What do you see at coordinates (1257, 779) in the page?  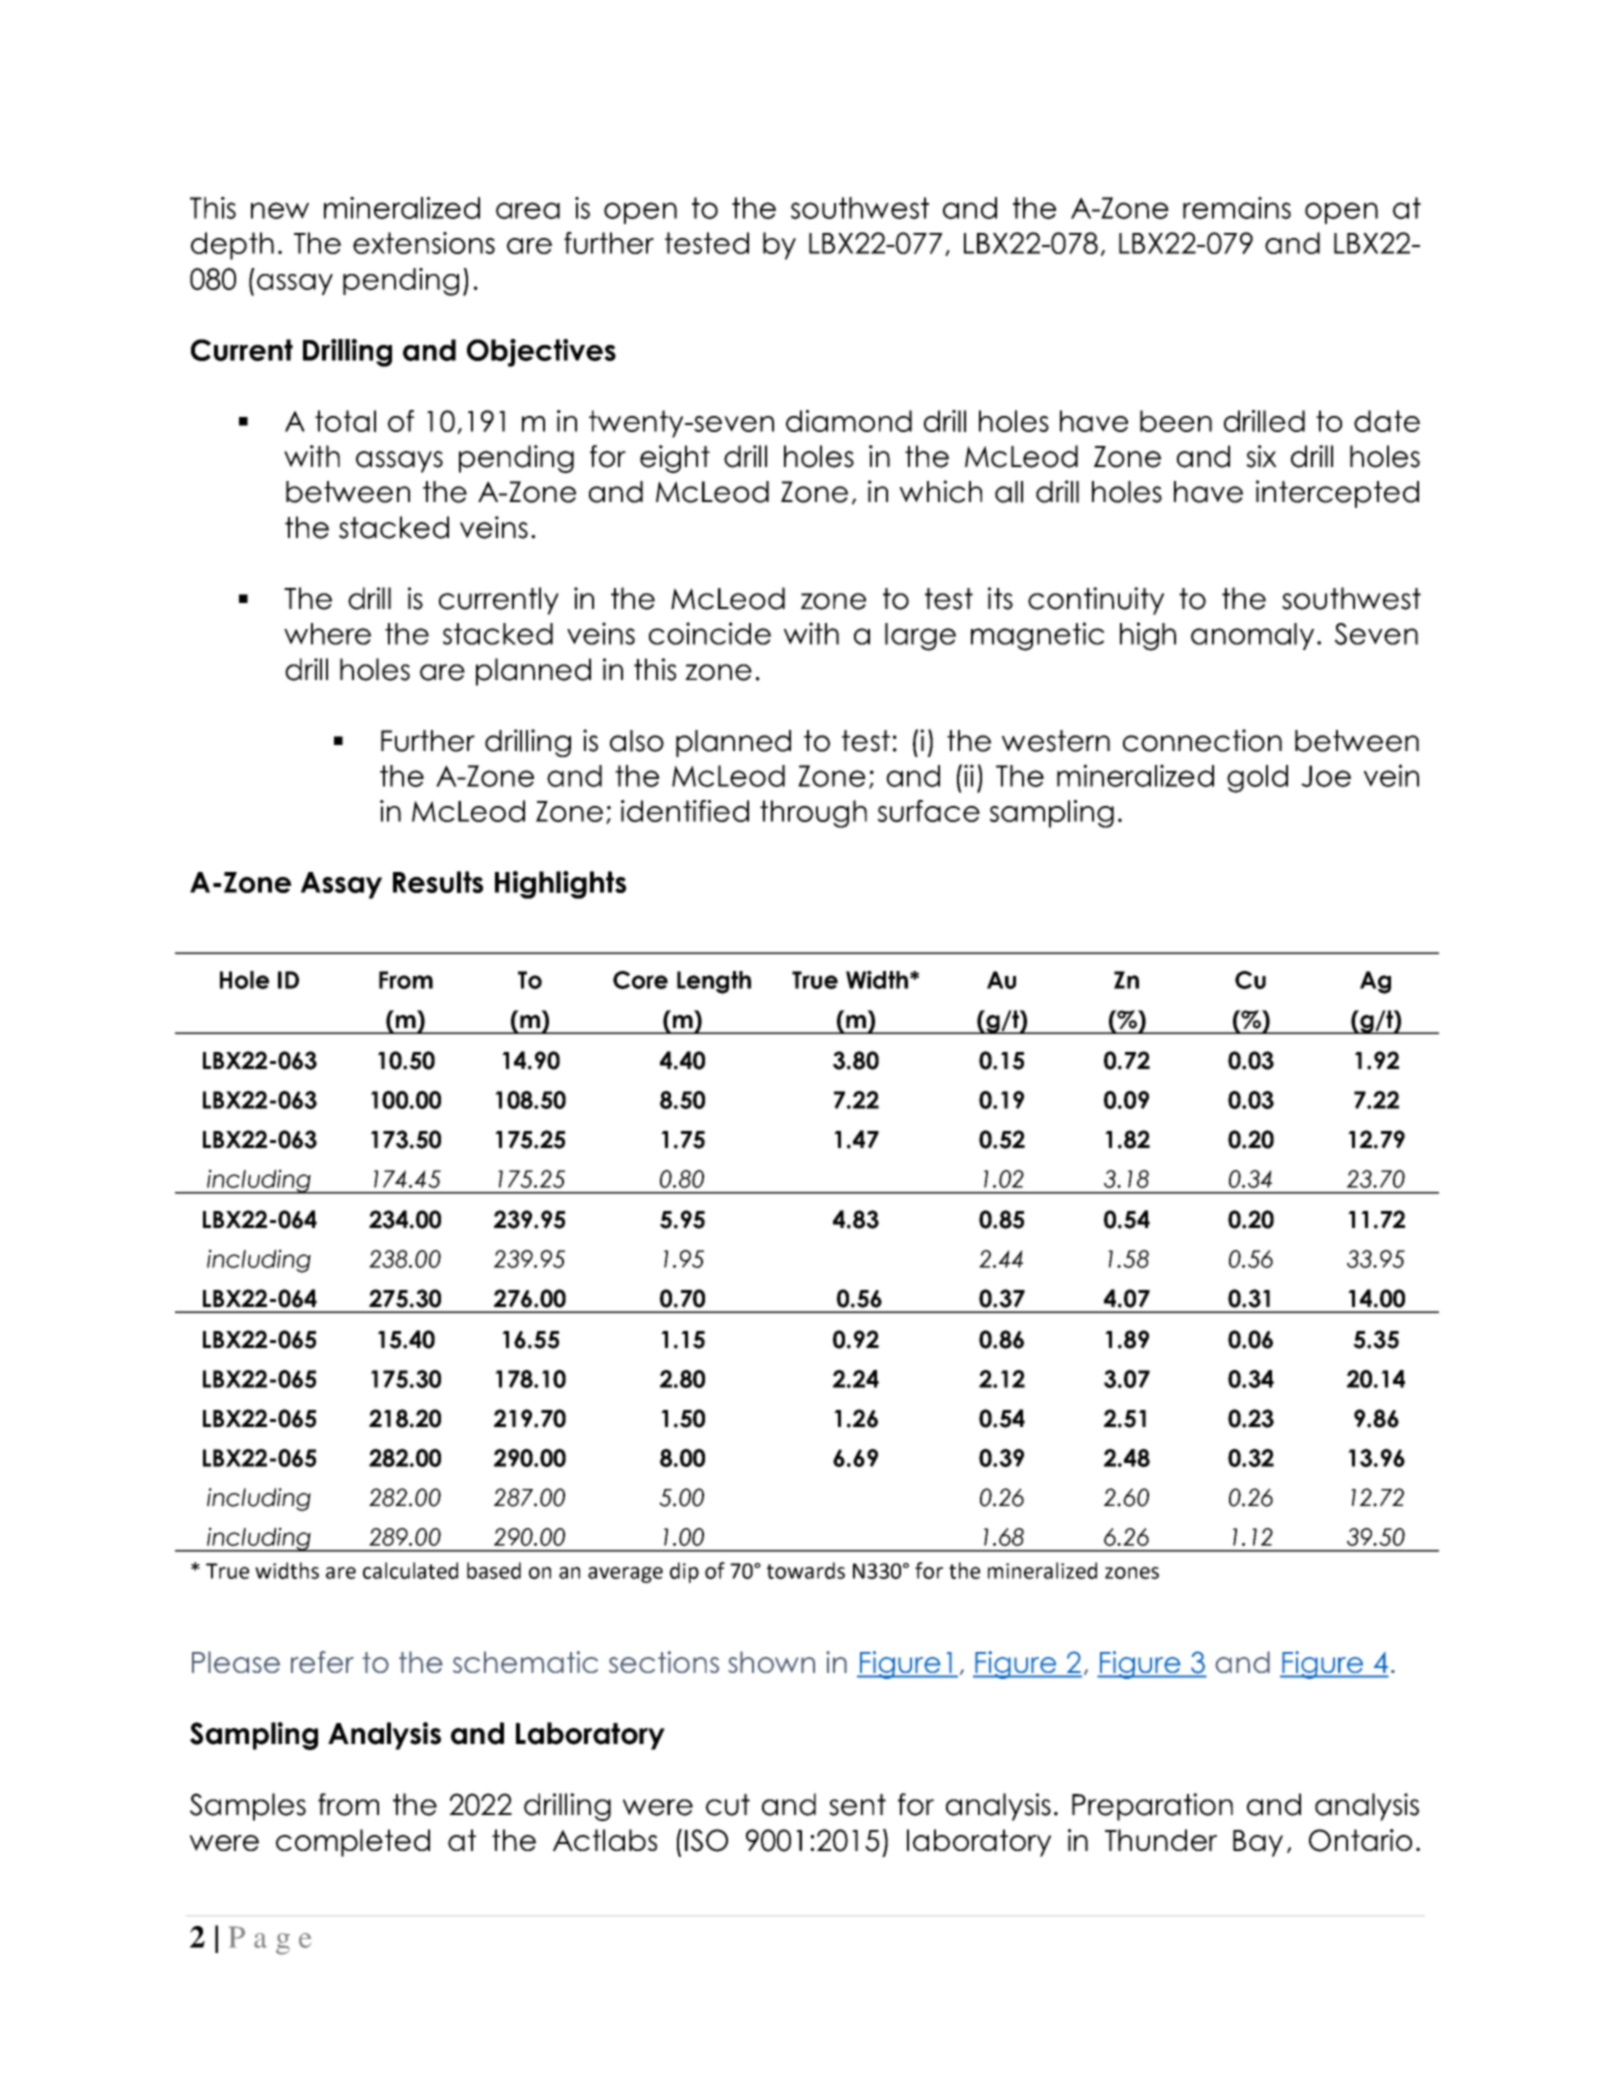 I see `gold` at bounding box center [1257, 779].
